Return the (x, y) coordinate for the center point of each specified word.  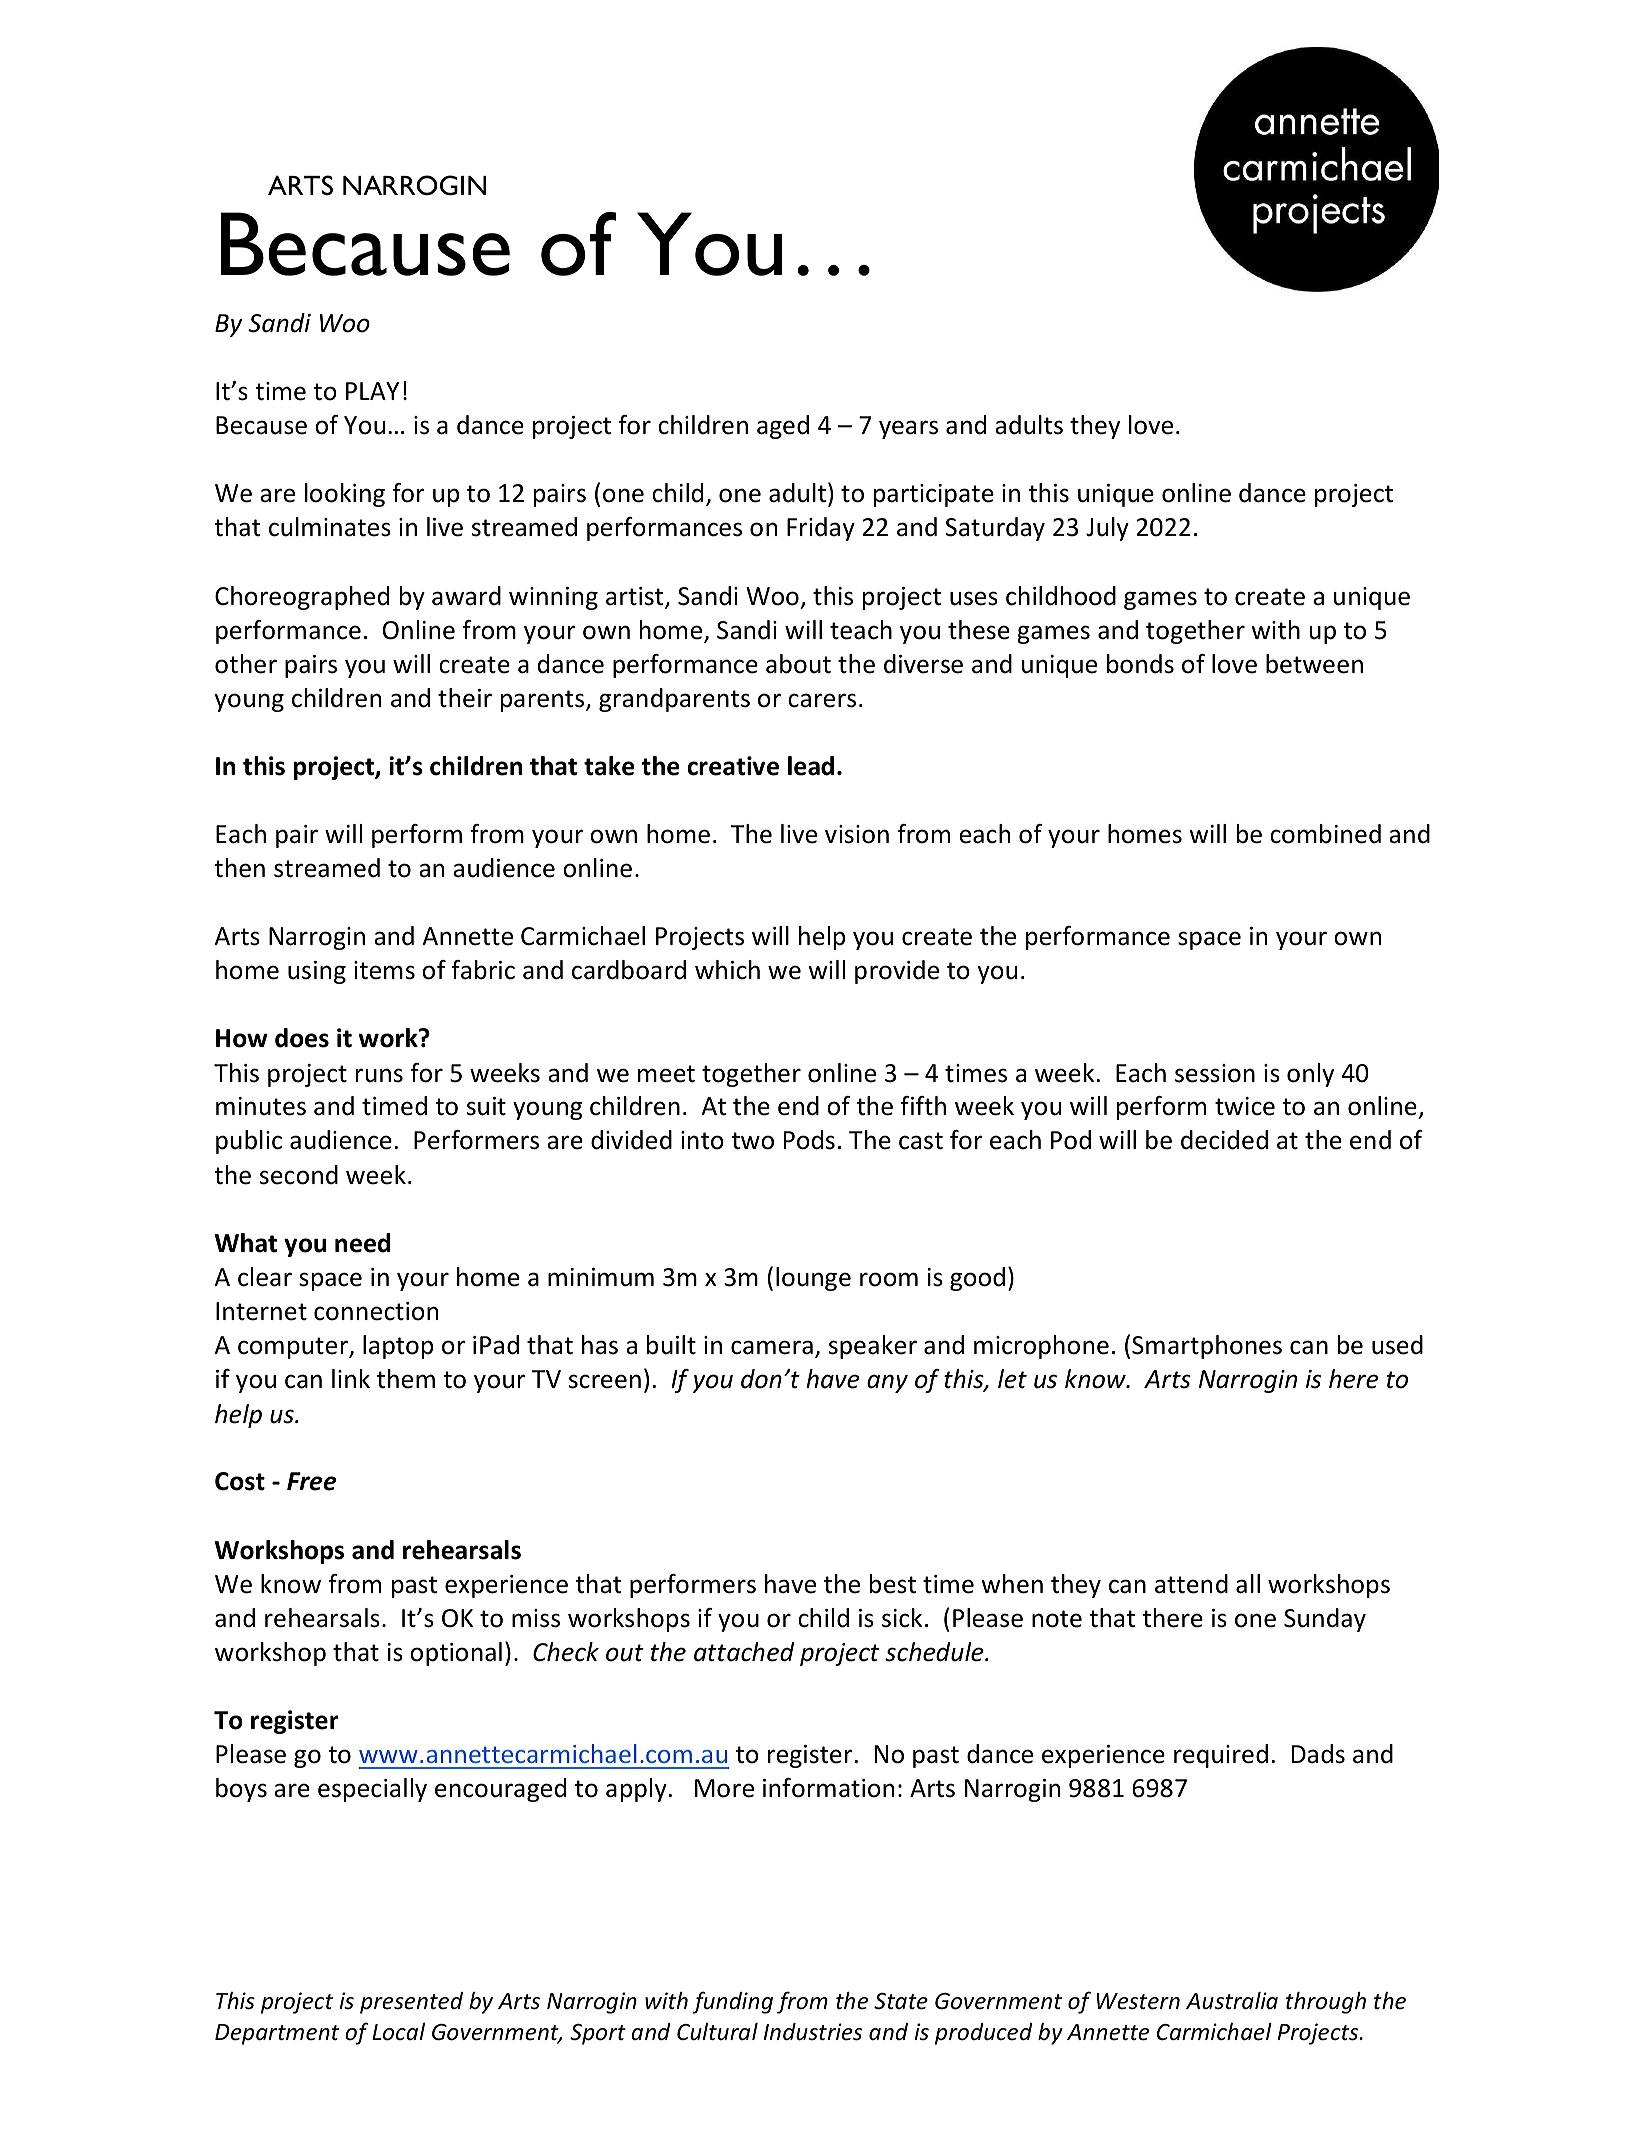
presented (411, 2003)
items (384, 970)
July (1107, 529)
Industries (813, 2032)
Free (311, 1481)
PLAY (372, 391)
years (908, 429)
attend (1191, 1584)
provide (897, 972)
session (1215, 1073)
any (887, 1383)
